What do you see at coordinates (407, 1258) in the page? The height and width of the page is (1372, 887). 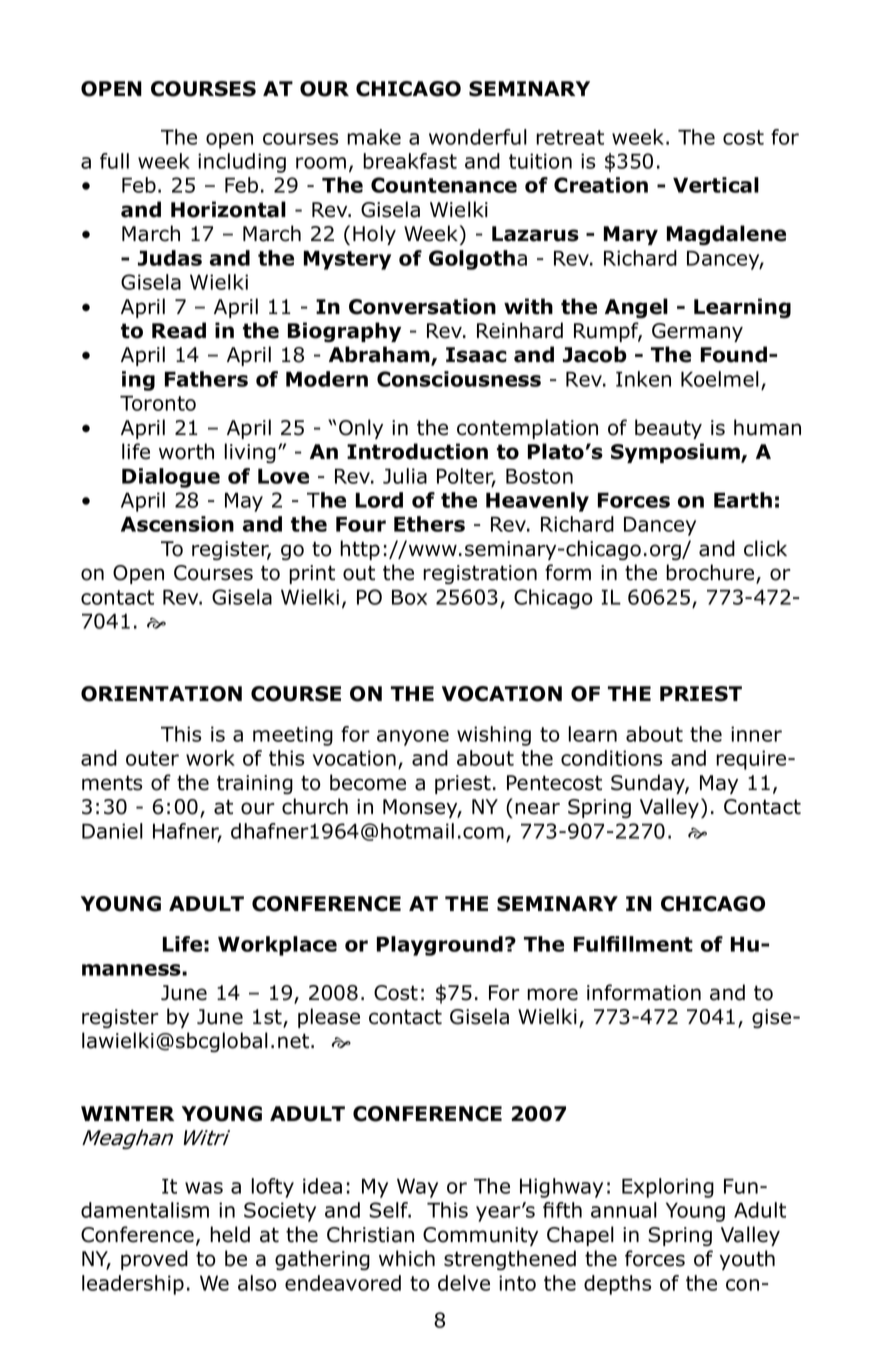 I see `which` at bounding box center [407, 1258].
